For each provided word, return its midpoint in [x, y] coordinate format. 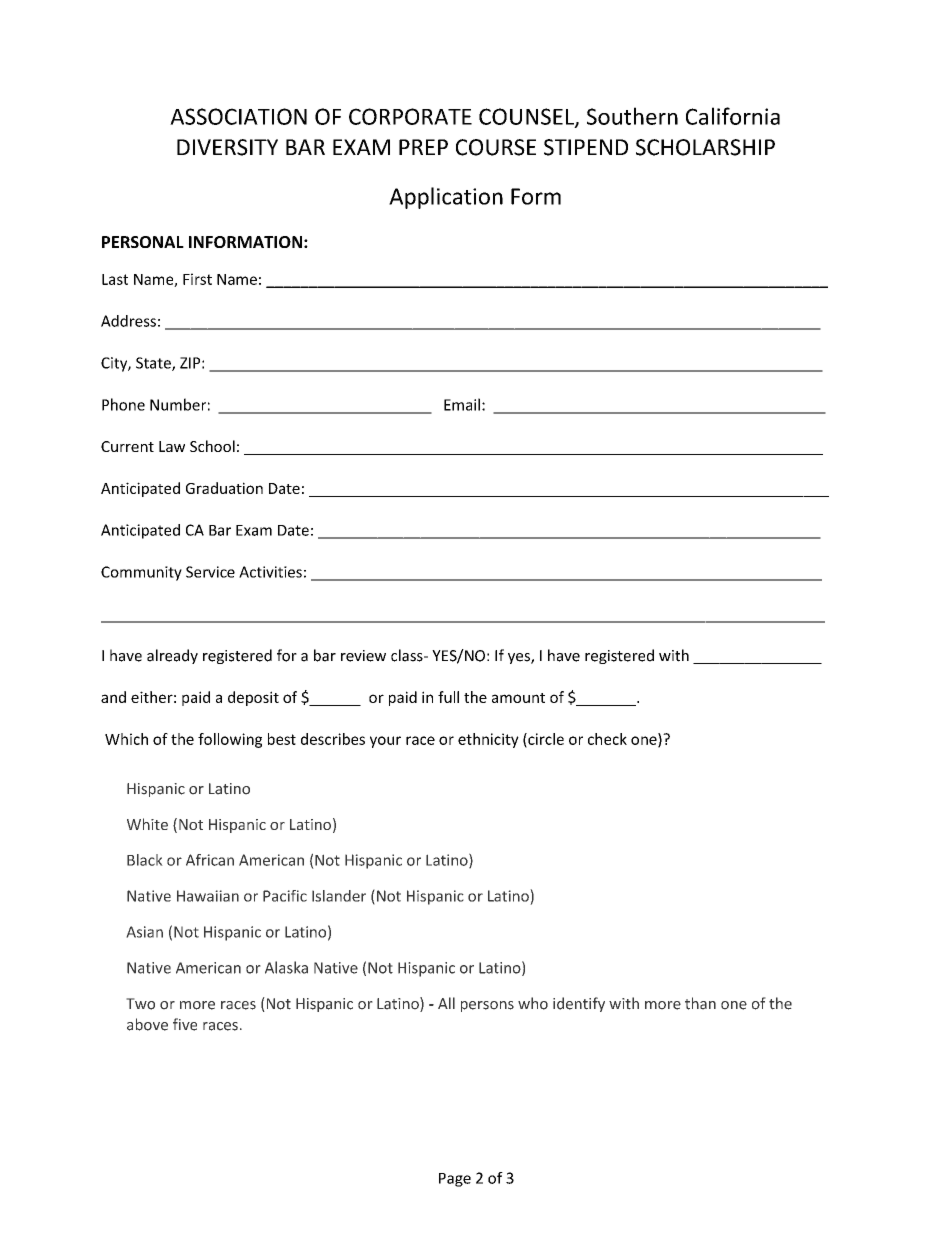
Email [462, 404]
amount [518, 698]
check [607, 739]
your [385, 742]
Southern [632, 116]
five [185, 1024]
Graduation [224, 488]
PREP [423, 147]
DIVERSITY [227, 147]
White [147, 824]
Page [455, 1180]
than [700, 1003]
